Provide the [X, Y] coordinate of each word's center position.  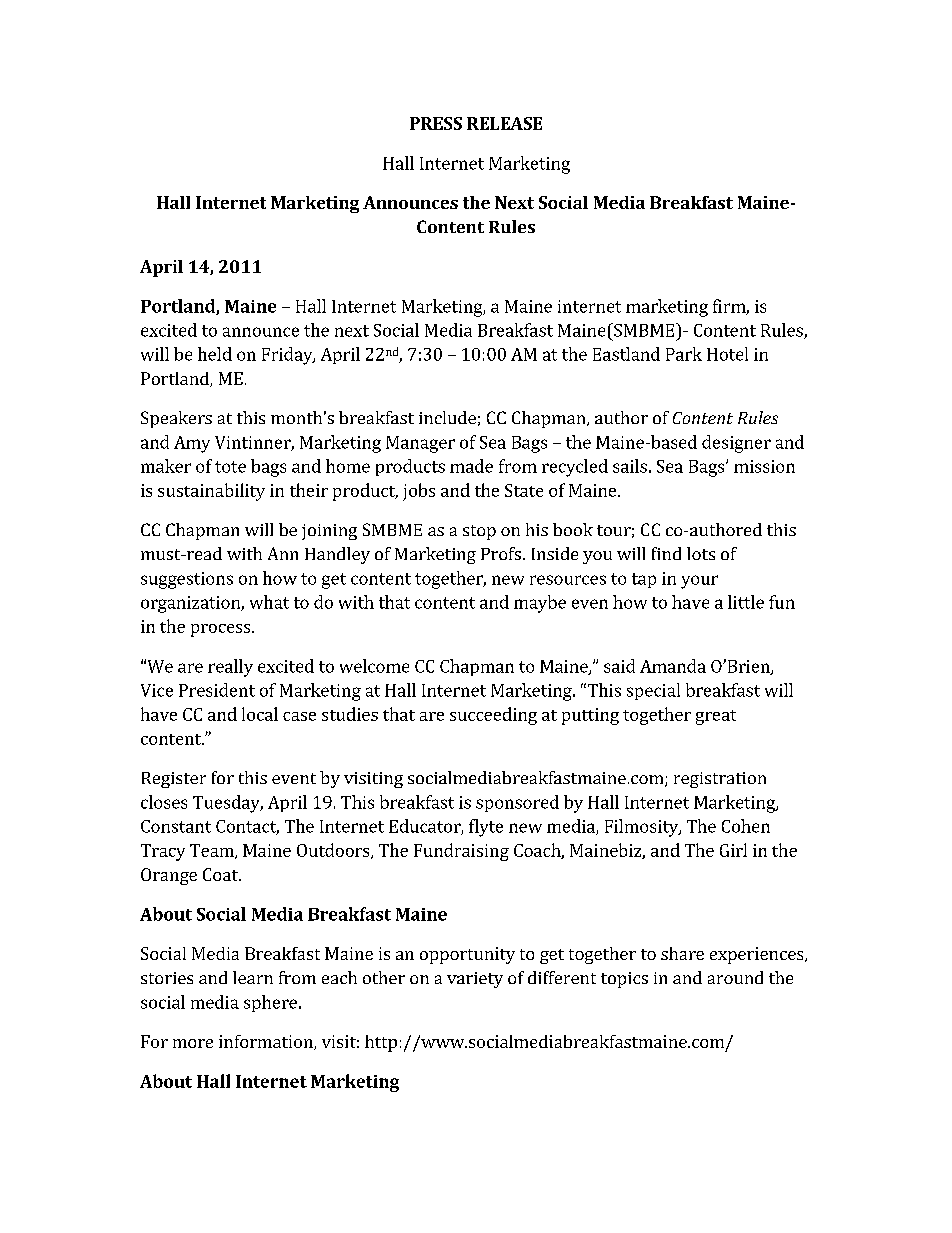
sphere [270, 1003]
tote [230, 467]
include [447, 417]
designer [736, 444]
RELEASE [504, 123]
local [260, 714]
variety [475, 980]
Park [684, 354]
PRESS [436, 123]
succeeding [493, 716]
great [716, 717]
